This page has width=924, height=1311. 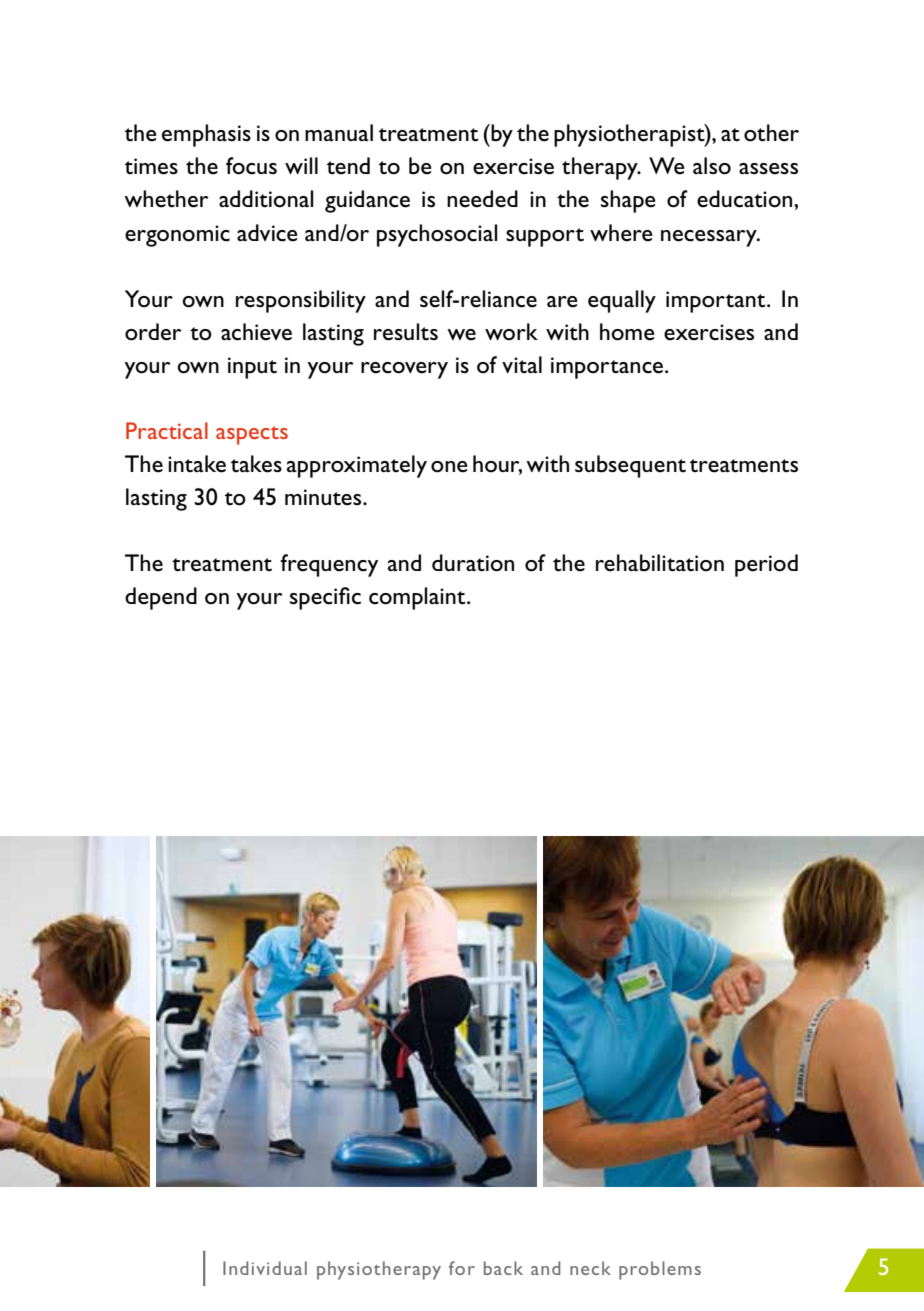 I want to click on also, so click(x=712, y=166).
